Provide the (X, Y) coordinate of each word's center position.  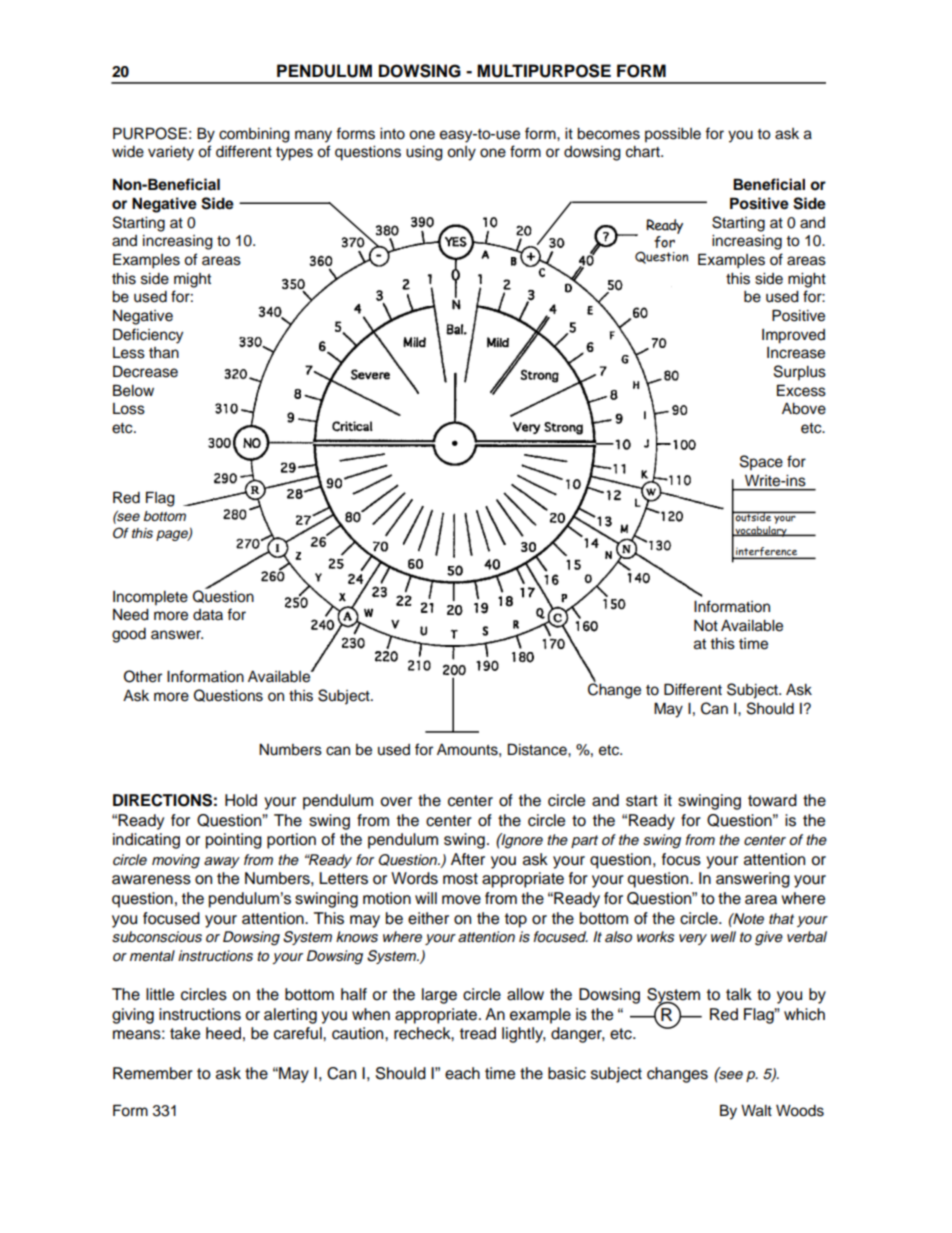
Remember (153, 1073)
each (462, 1073)
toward (772, 800)
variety (171, 153)
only (461, 153)
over (396, 802)
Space (761, 462)
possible (673, 135)
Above (804, 409)
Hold (241, 800)
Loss (129, 409)
